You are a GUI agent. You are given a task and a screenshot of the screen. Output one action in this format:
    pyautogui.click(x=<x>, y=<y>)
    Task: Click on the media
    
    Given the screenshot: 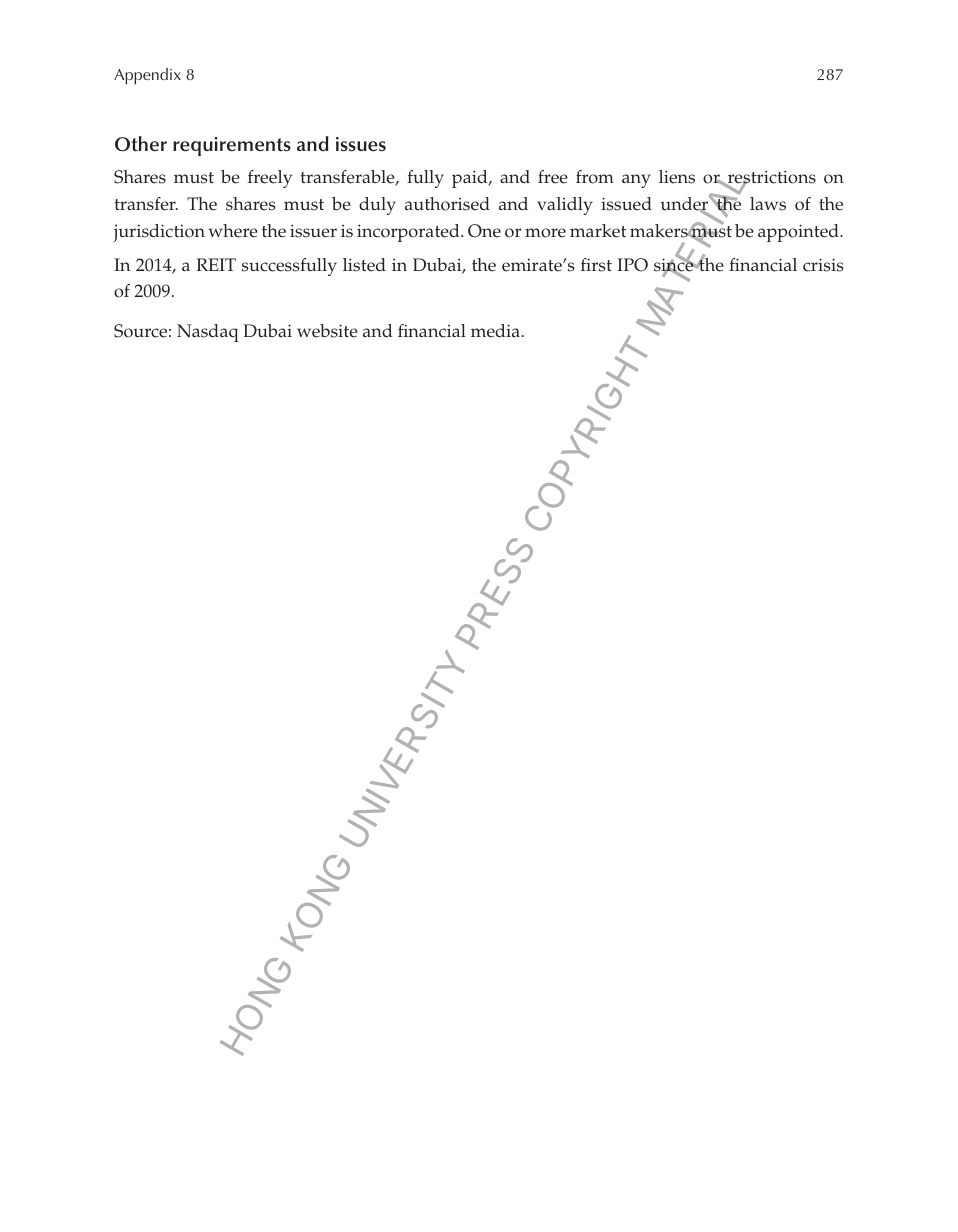 What is the action you would take?
    pyautogui.click(x=495, y=331)
